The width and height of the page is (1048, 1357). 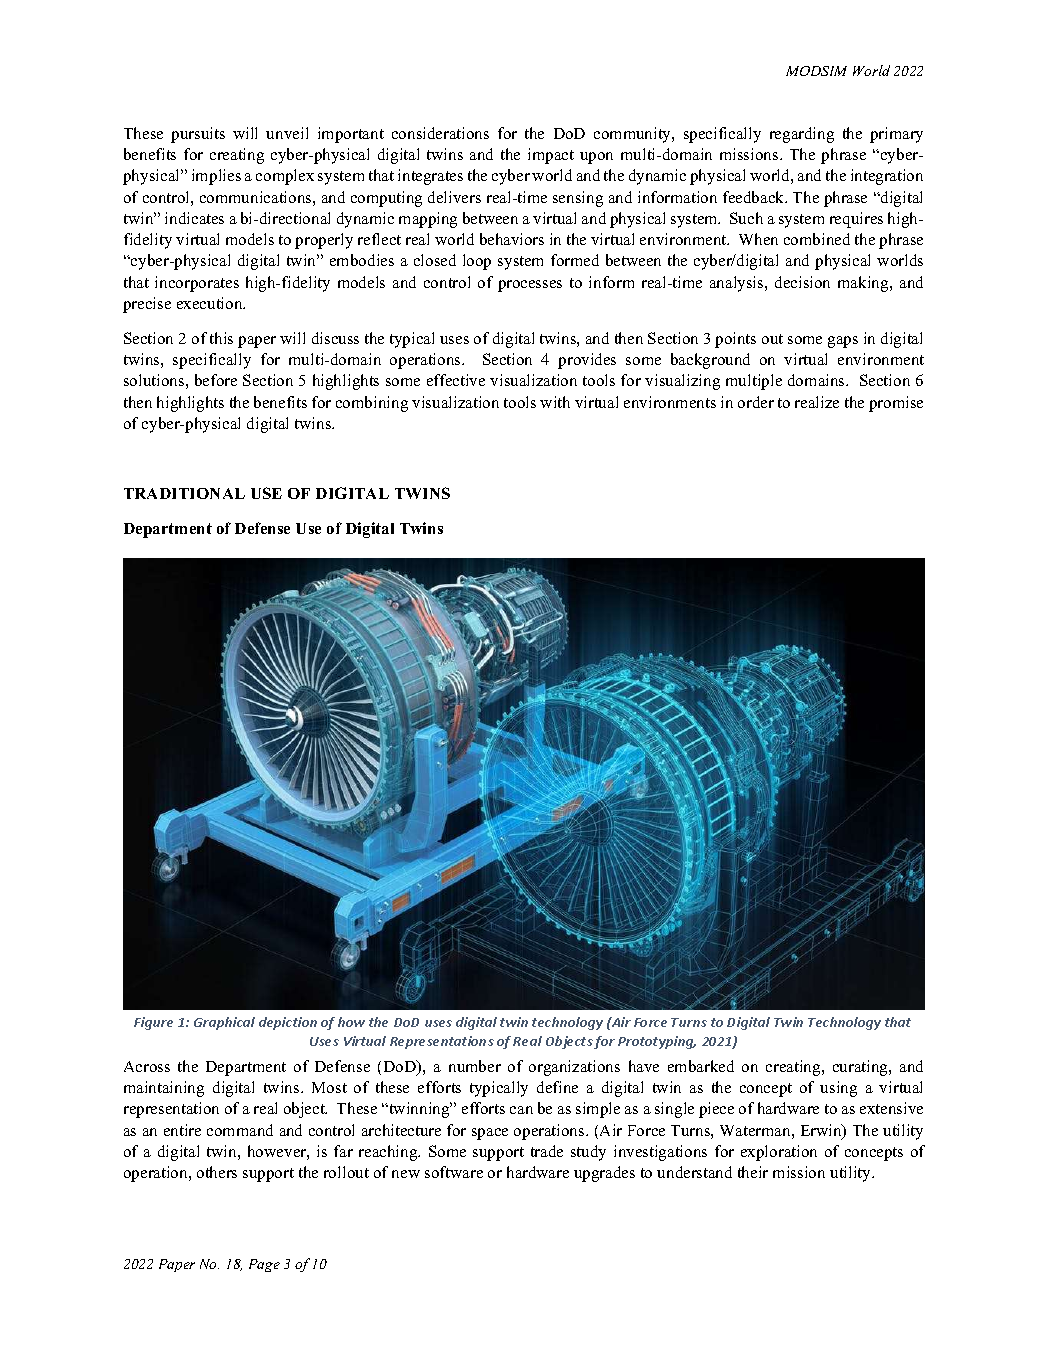 I want to click on with, so click(x=555, y=402).
